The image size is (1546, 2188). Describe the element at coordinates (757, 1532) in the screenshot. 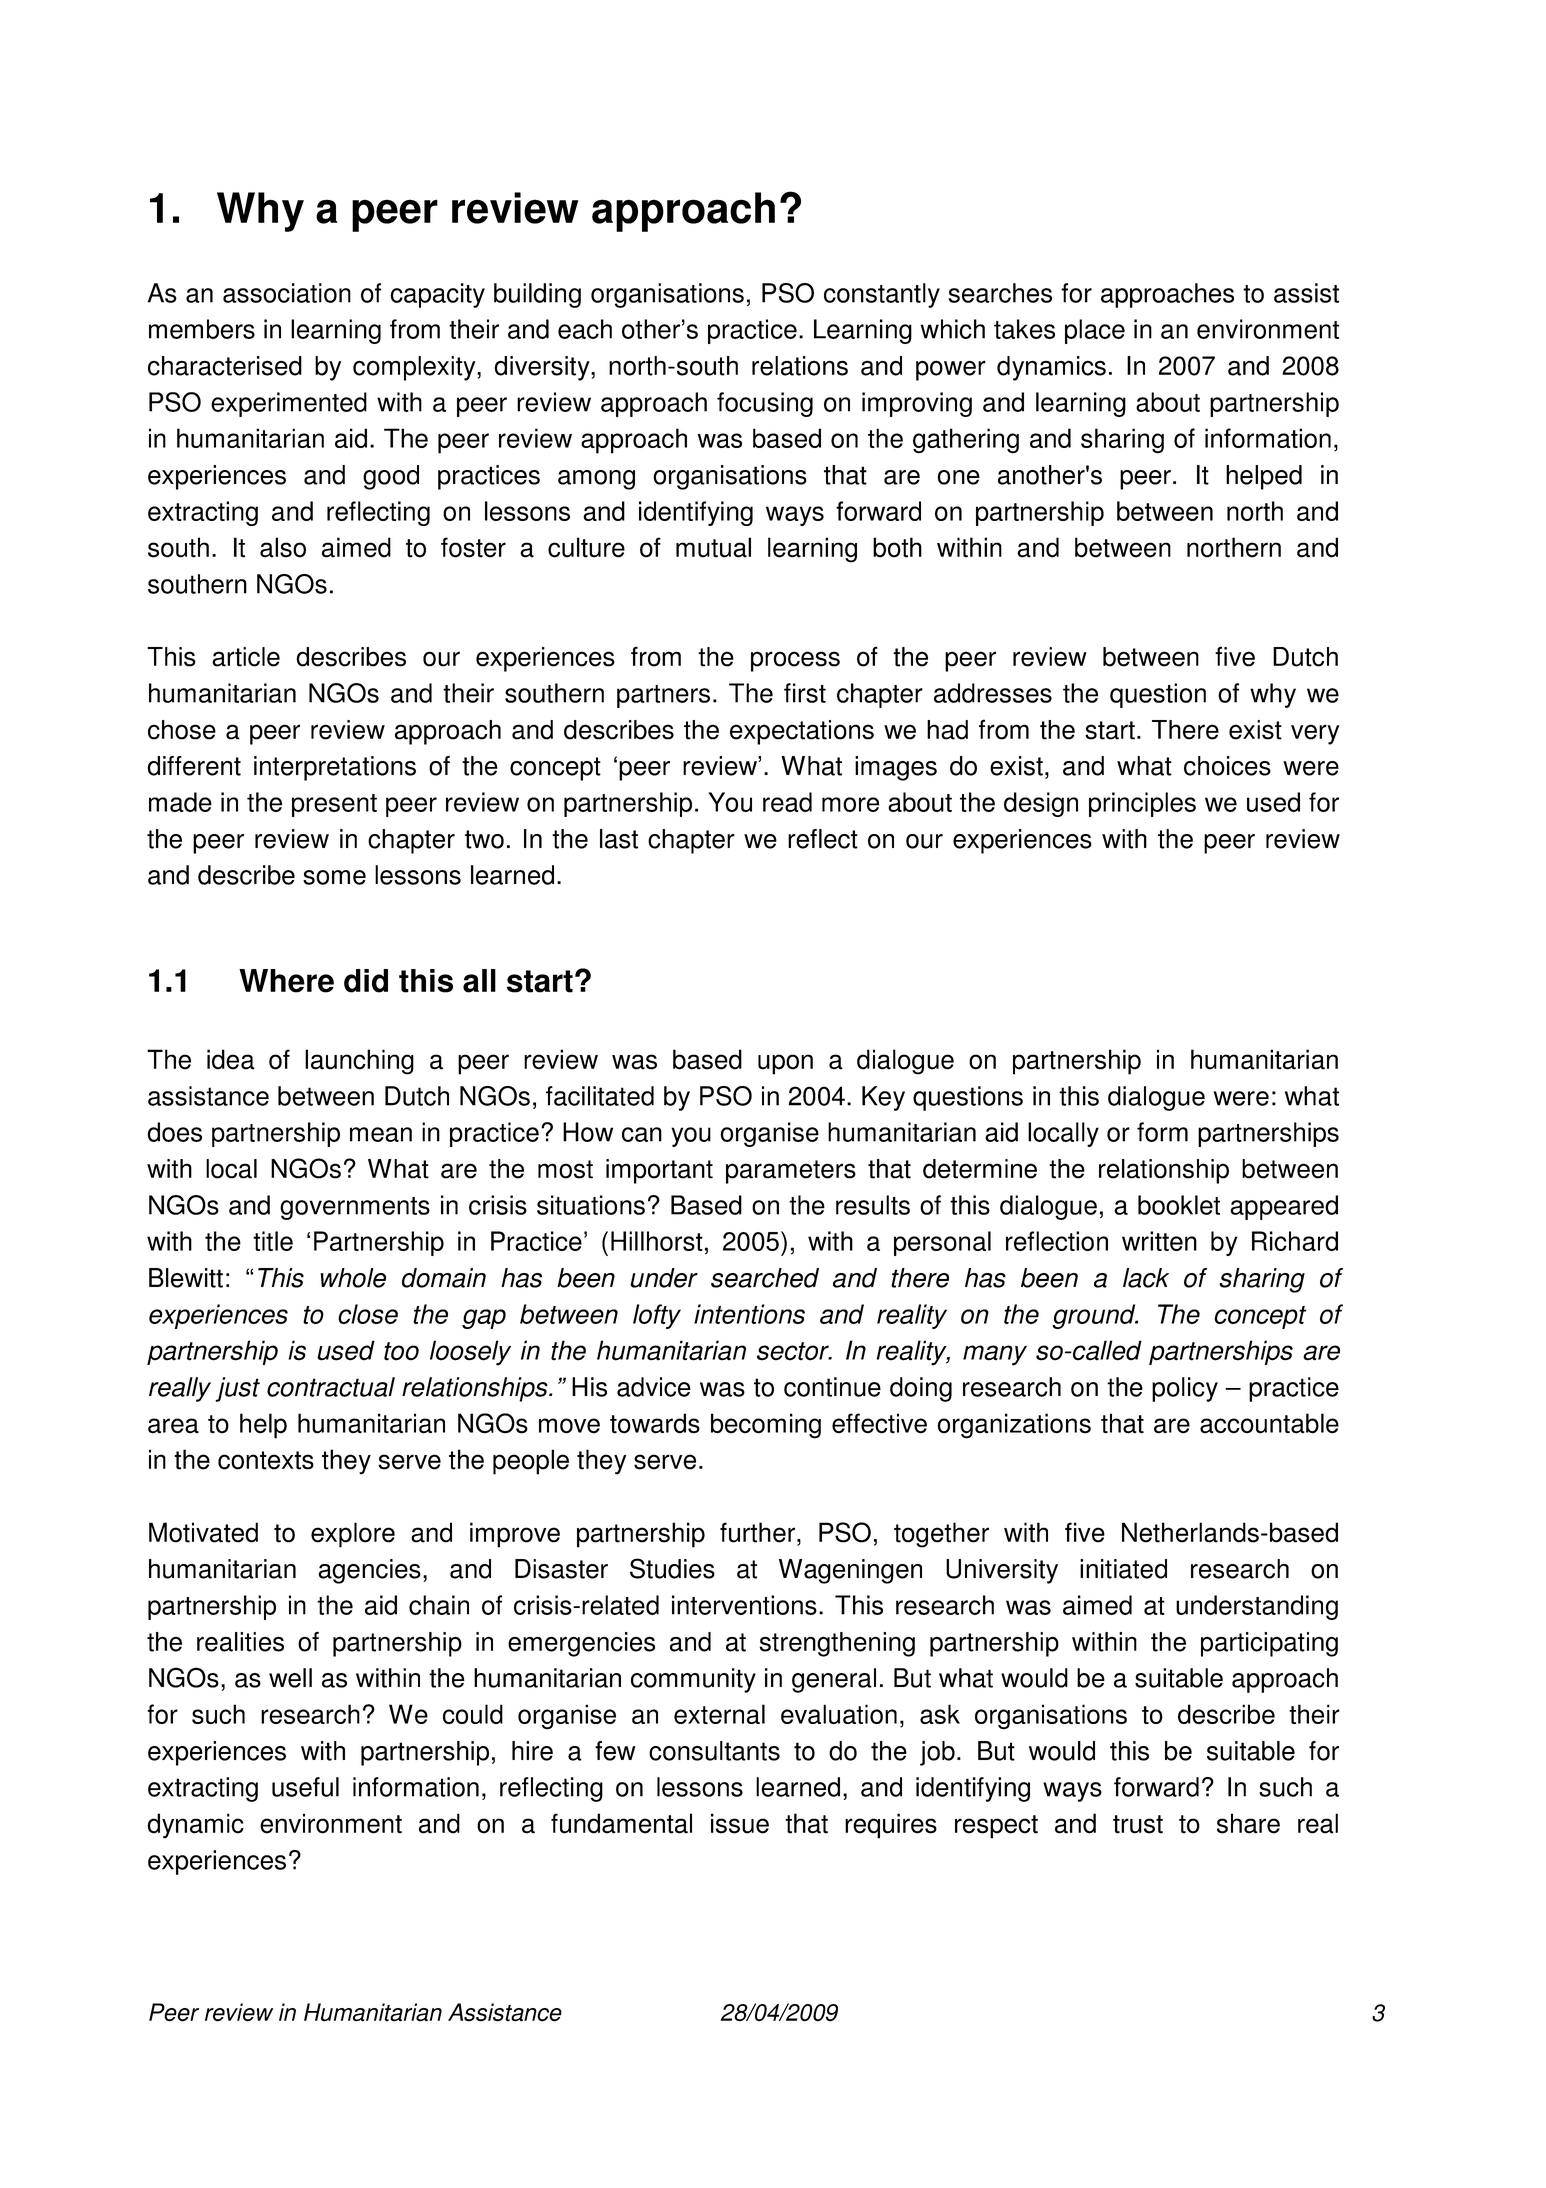

I see `further` at that location.
